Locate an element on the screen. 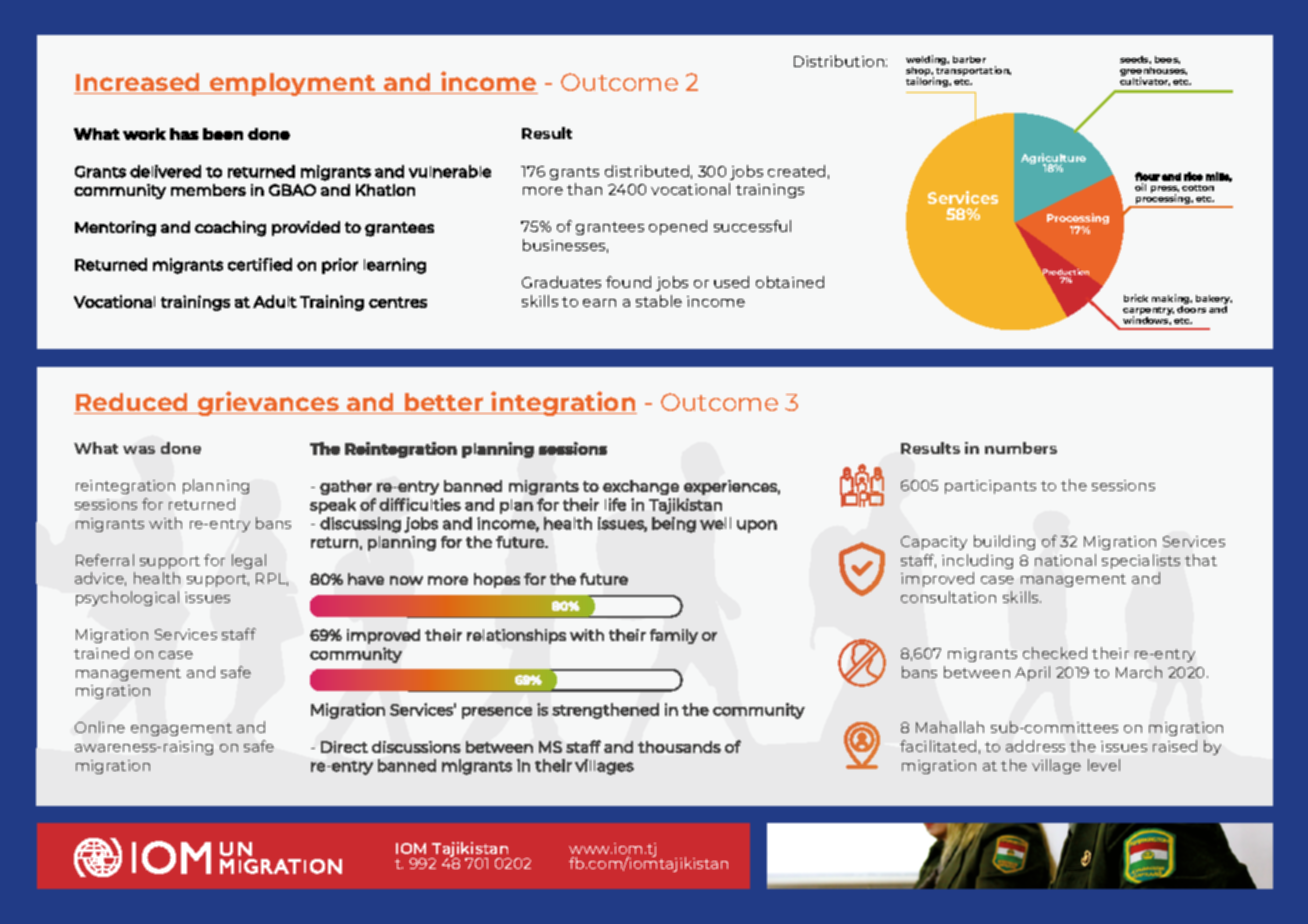 The image size is (1308, 924). employment is located at coordinates (292, 84).
